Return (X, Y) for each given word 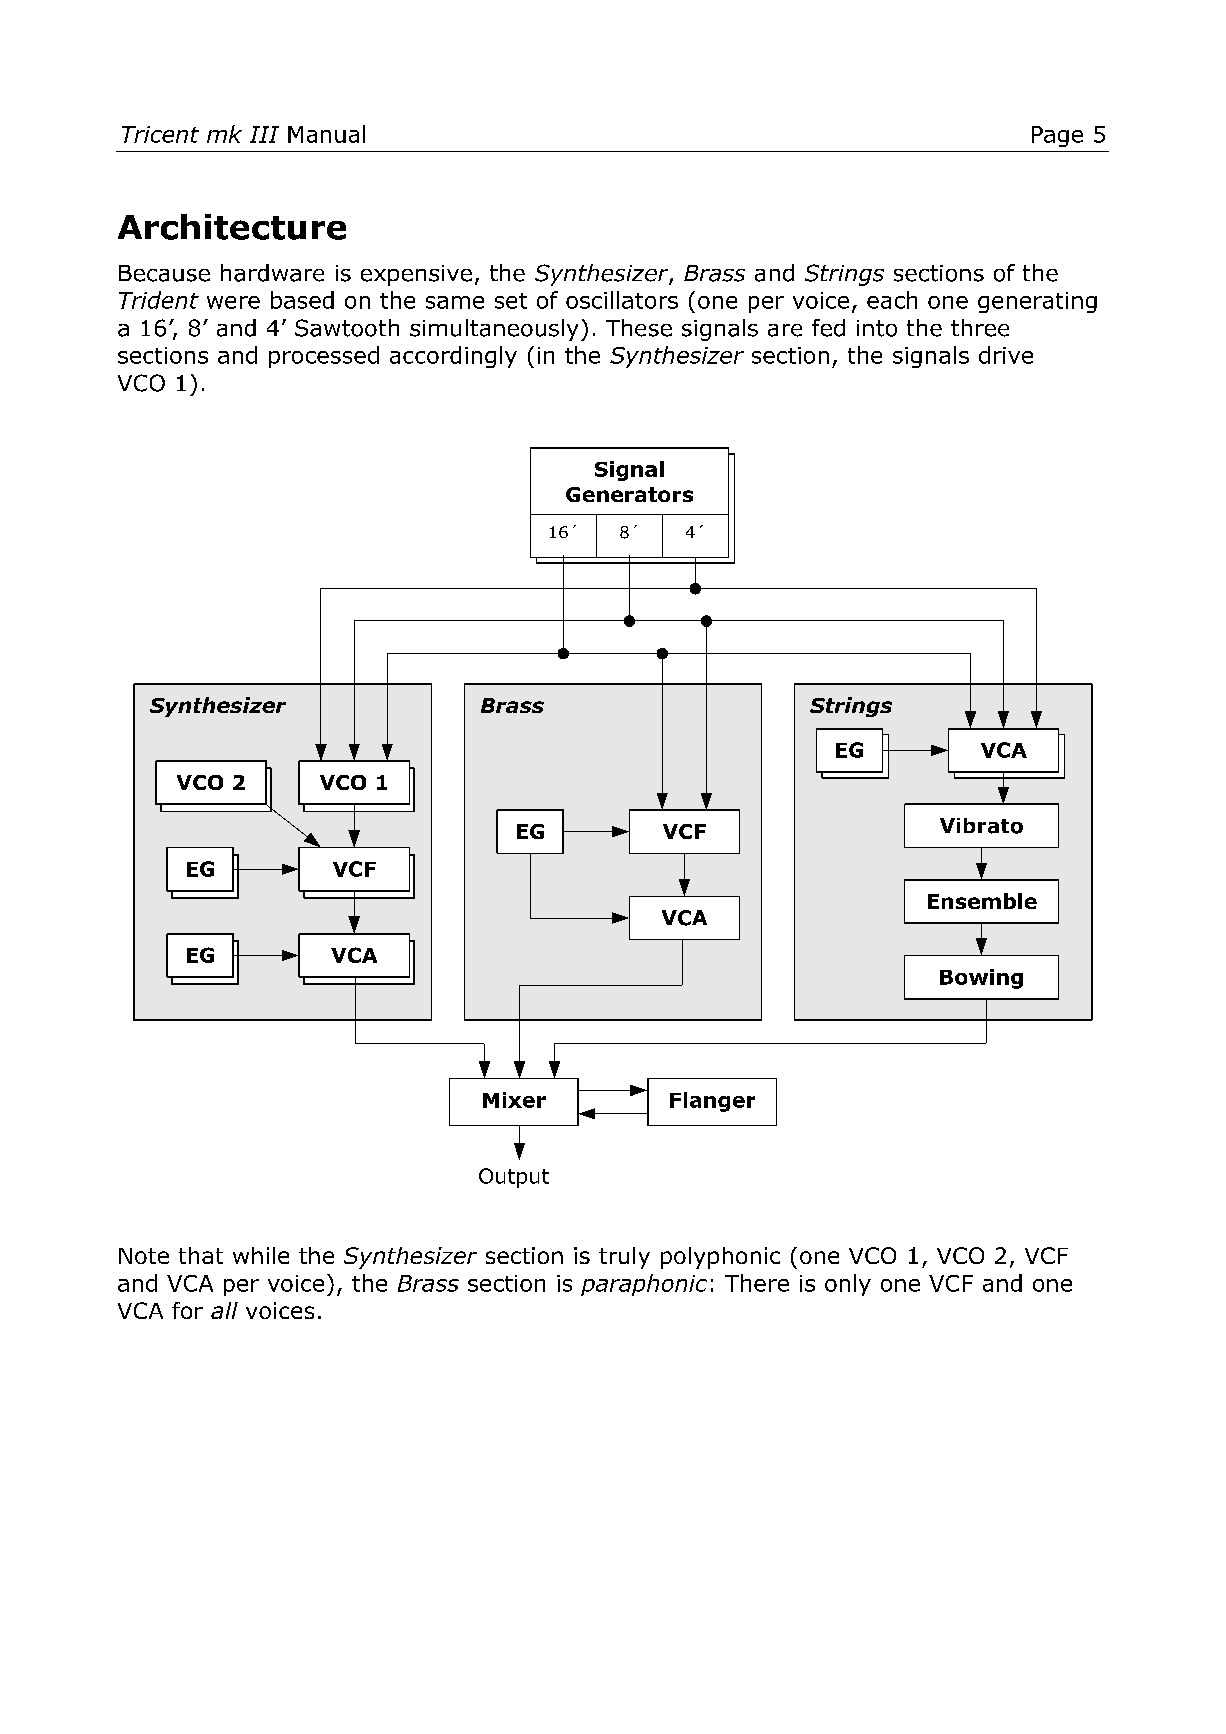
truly (624, 1258)
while (261, 1255)
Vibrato (981, 826)
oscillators (622, 300)
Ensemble (982, 901)
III (264, 134)
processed (324, 357)
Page (1057, 136)
